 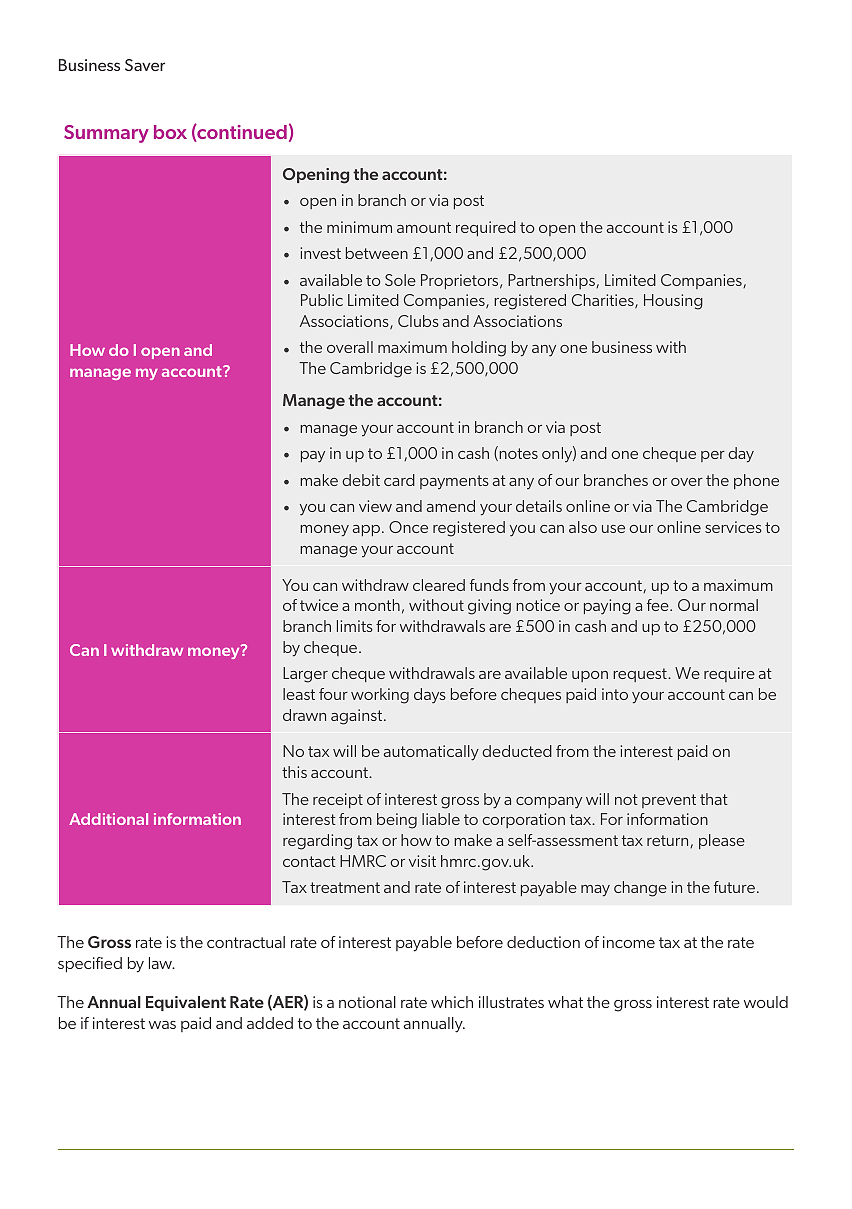 What do you see at coordinates (673, 302) in the screenshot?
I see `Housing` at bounding box center [673, 302].
